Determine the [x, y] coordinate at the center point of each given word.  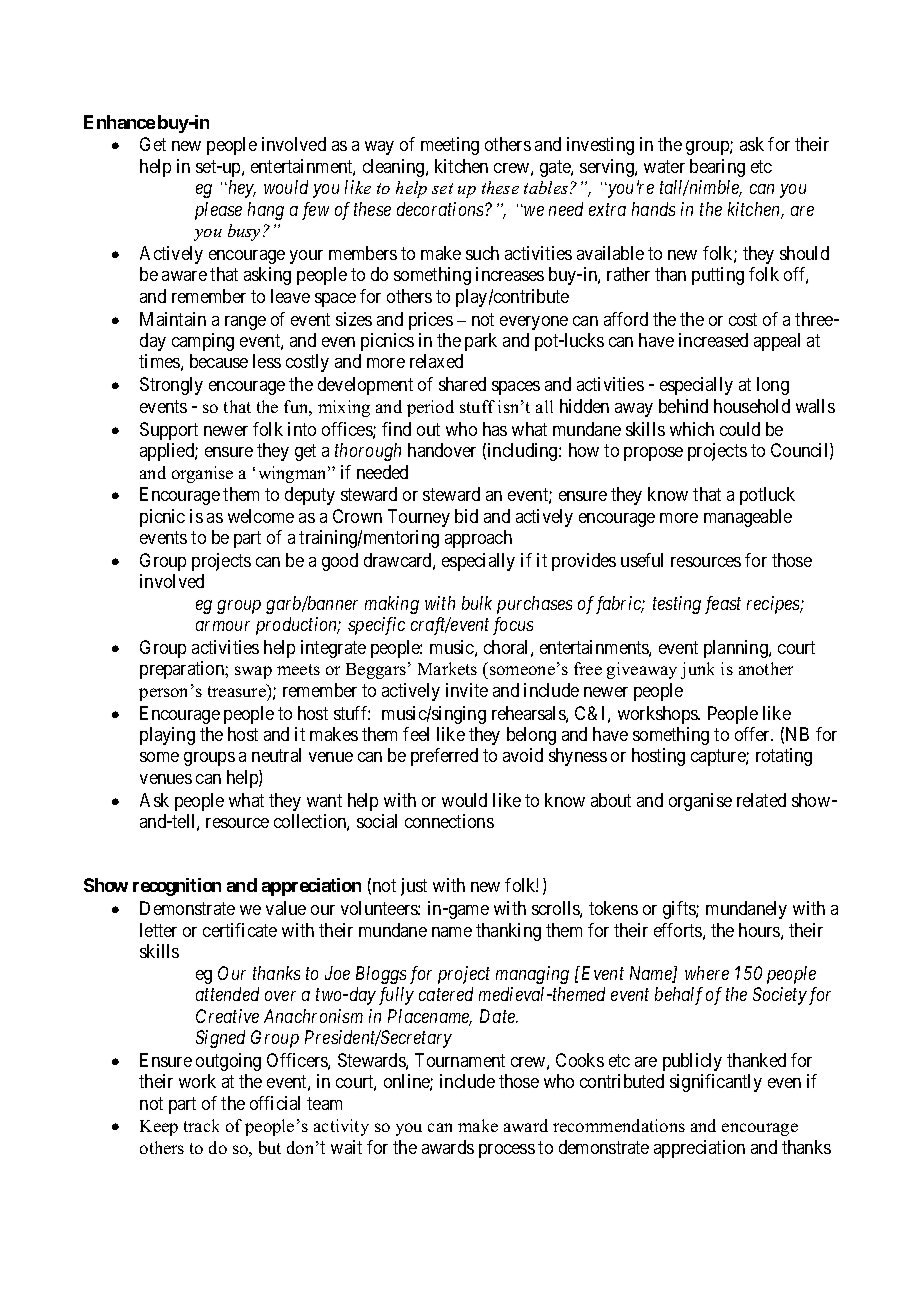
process [507, 1151]
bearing [717, 168]
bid [466, 516]
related [761, 800]
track [201, 1125]
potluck [767, 496]
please [218, 211]
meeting [450, 146]
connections [449, 821]
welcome [261, 516]
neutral [276, 755]
